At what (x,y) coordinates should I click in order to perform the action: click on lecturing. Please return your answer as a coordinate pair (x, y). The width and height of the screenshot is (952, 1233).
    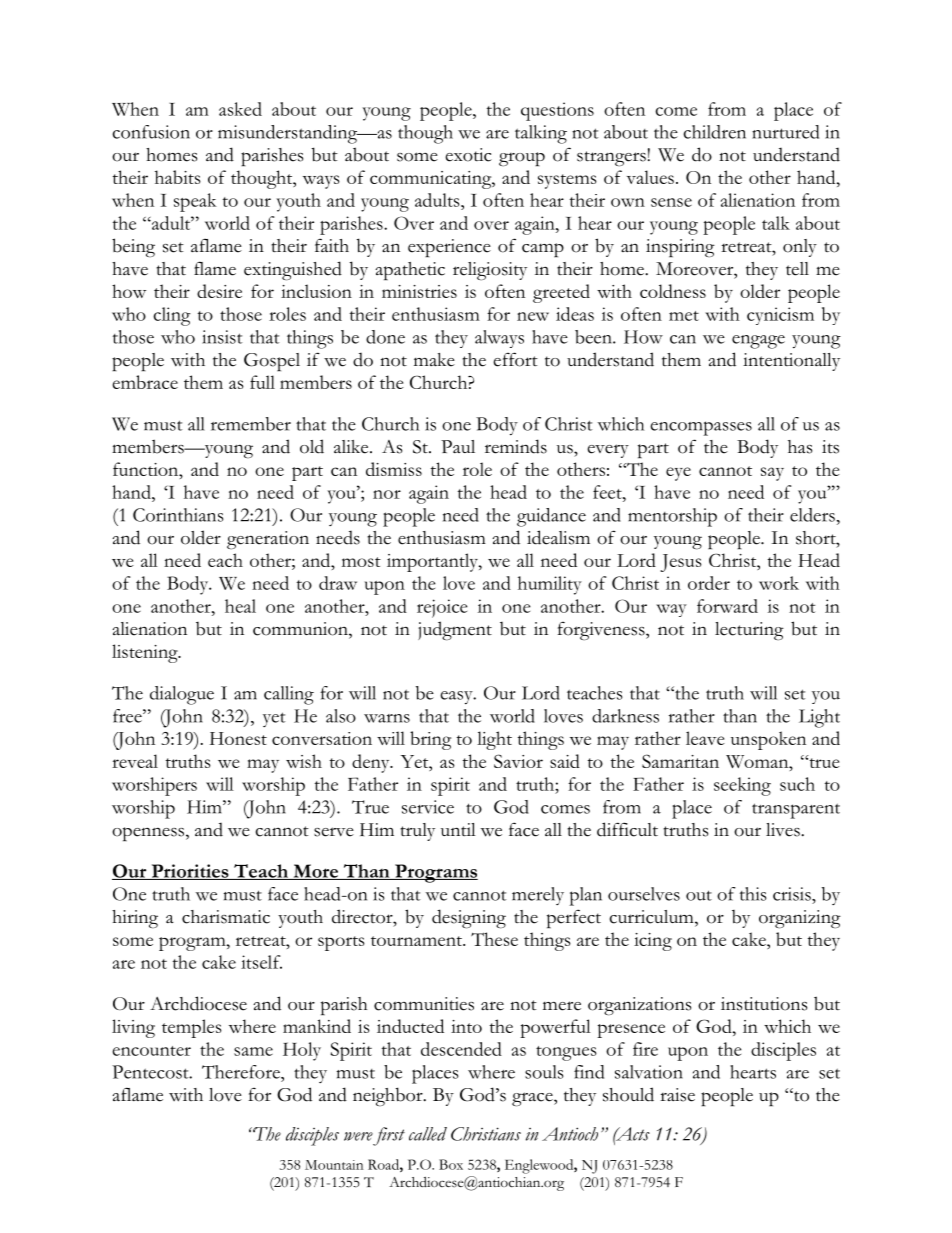
    Looking at the image, I should click on (749, 631).
